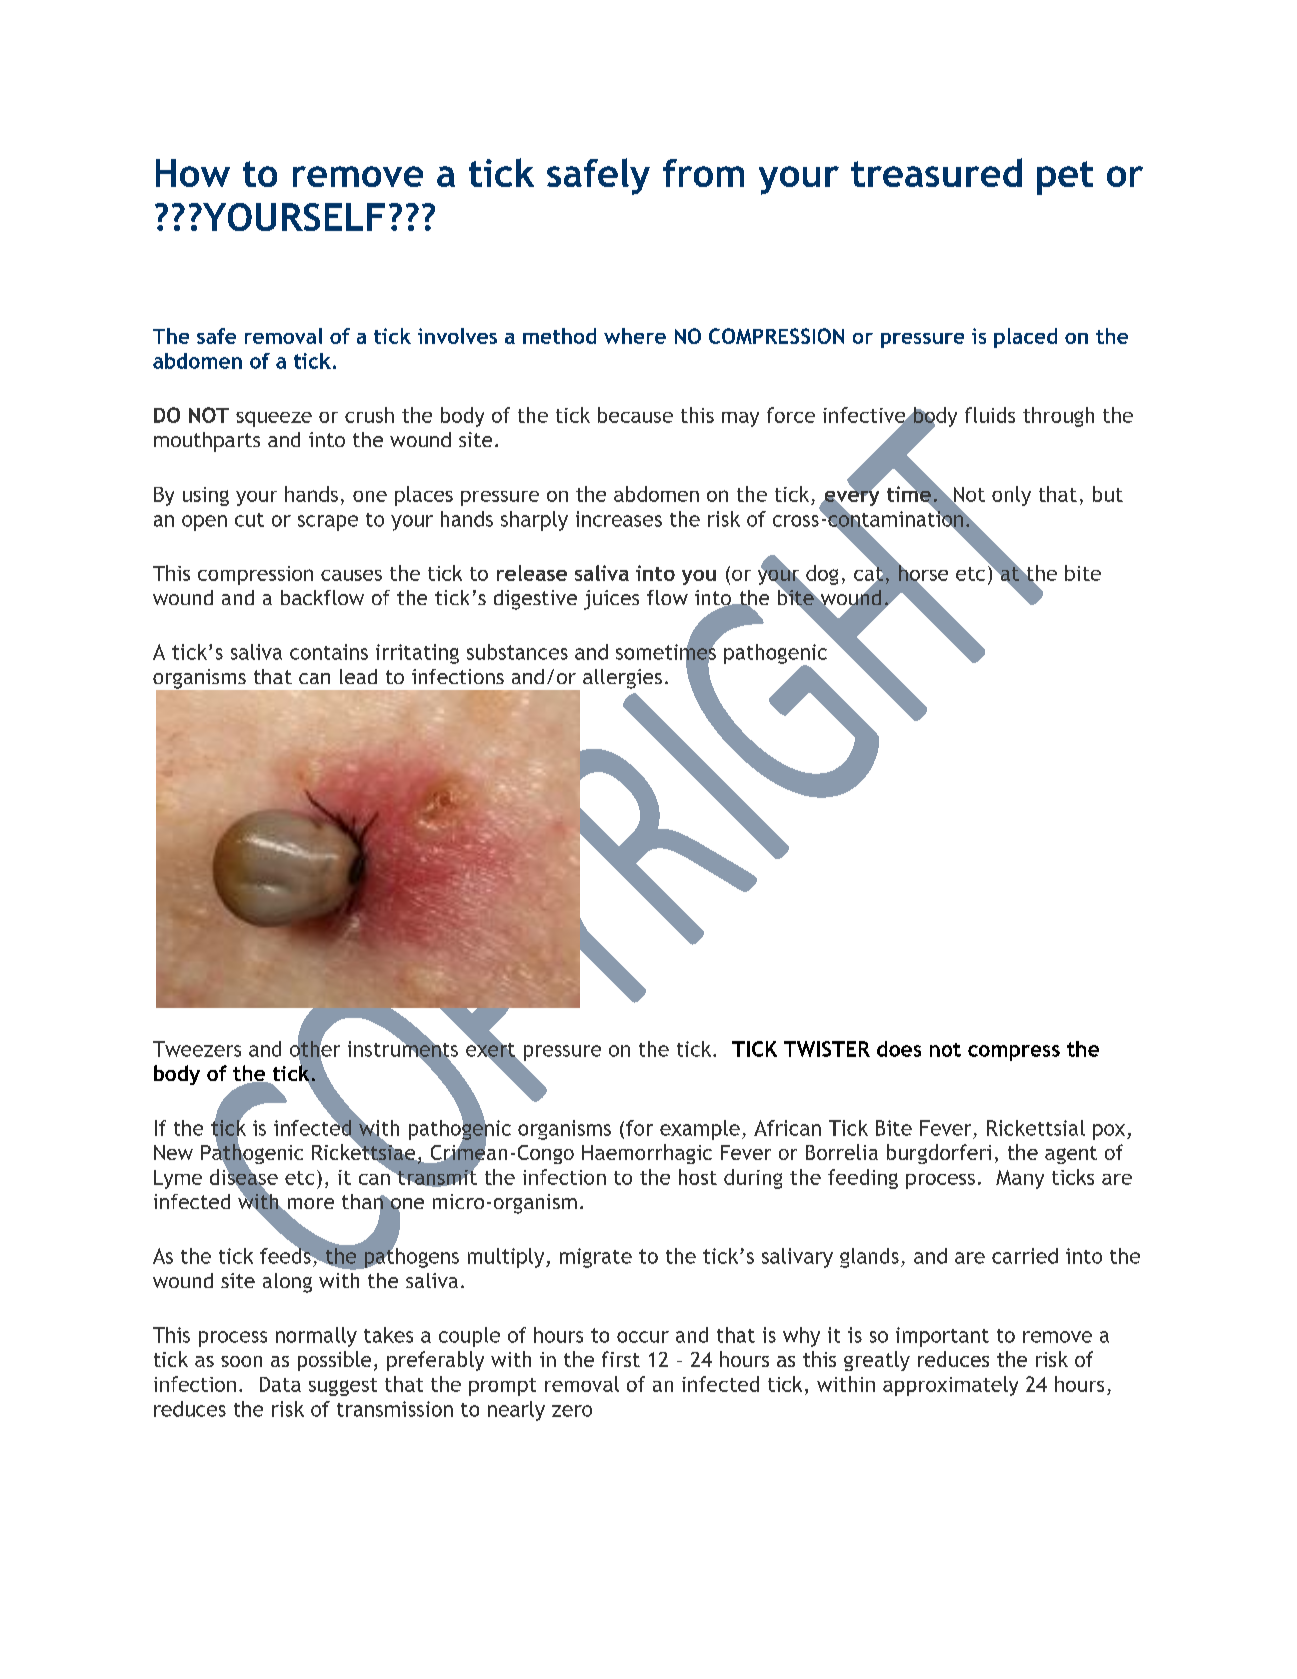 This screenshot has width=1297, height=1679. What do you see at coordinates (280, 1384) in the screenshot?
I see `Data` at bounding box center [280, 1384].
